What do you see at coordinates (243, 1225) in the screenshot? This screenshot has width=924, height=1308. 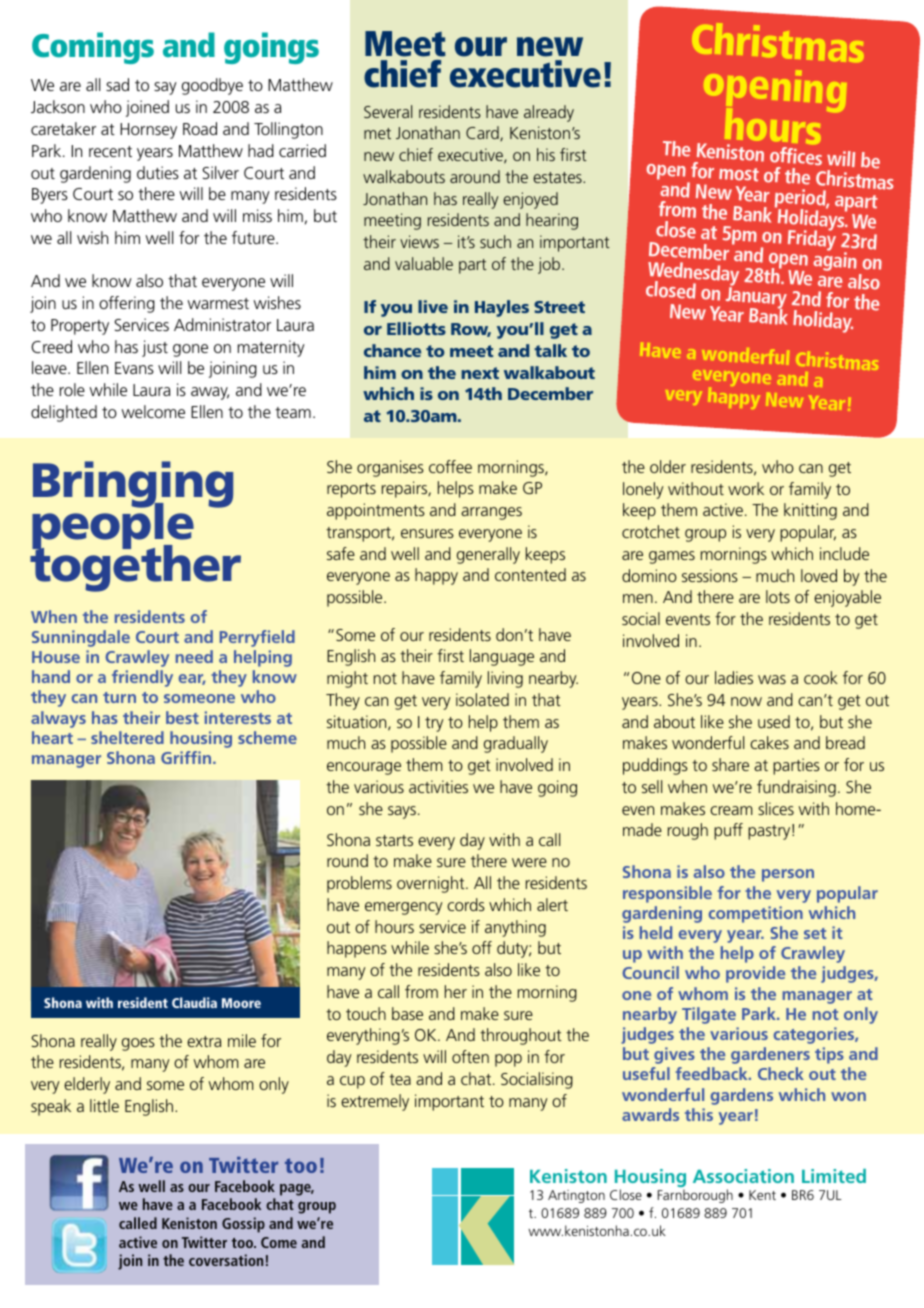 I see `Gossip` at bounding box center [243, 1225].
